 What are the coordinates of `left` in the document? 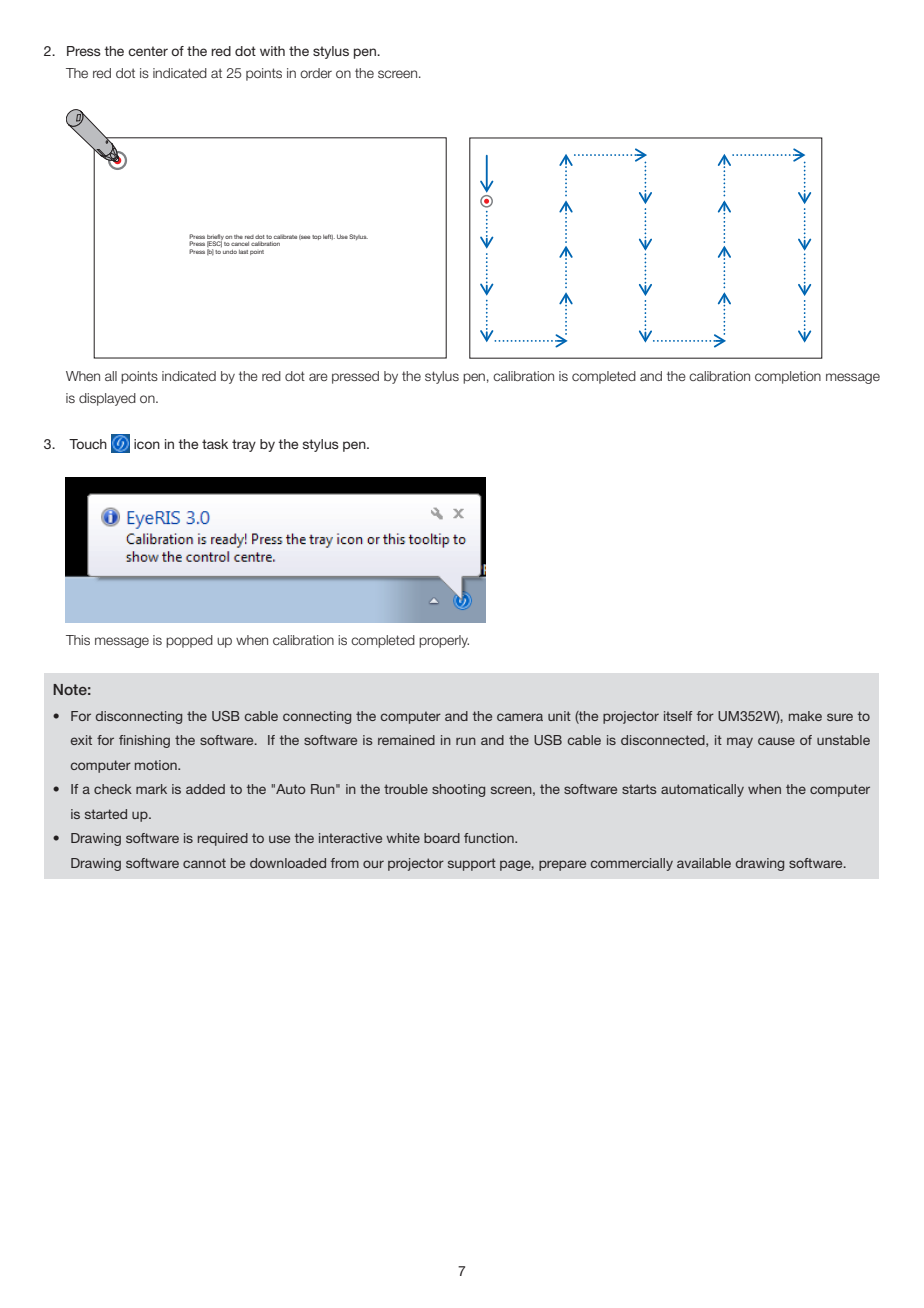 It's located at (328, 237).
